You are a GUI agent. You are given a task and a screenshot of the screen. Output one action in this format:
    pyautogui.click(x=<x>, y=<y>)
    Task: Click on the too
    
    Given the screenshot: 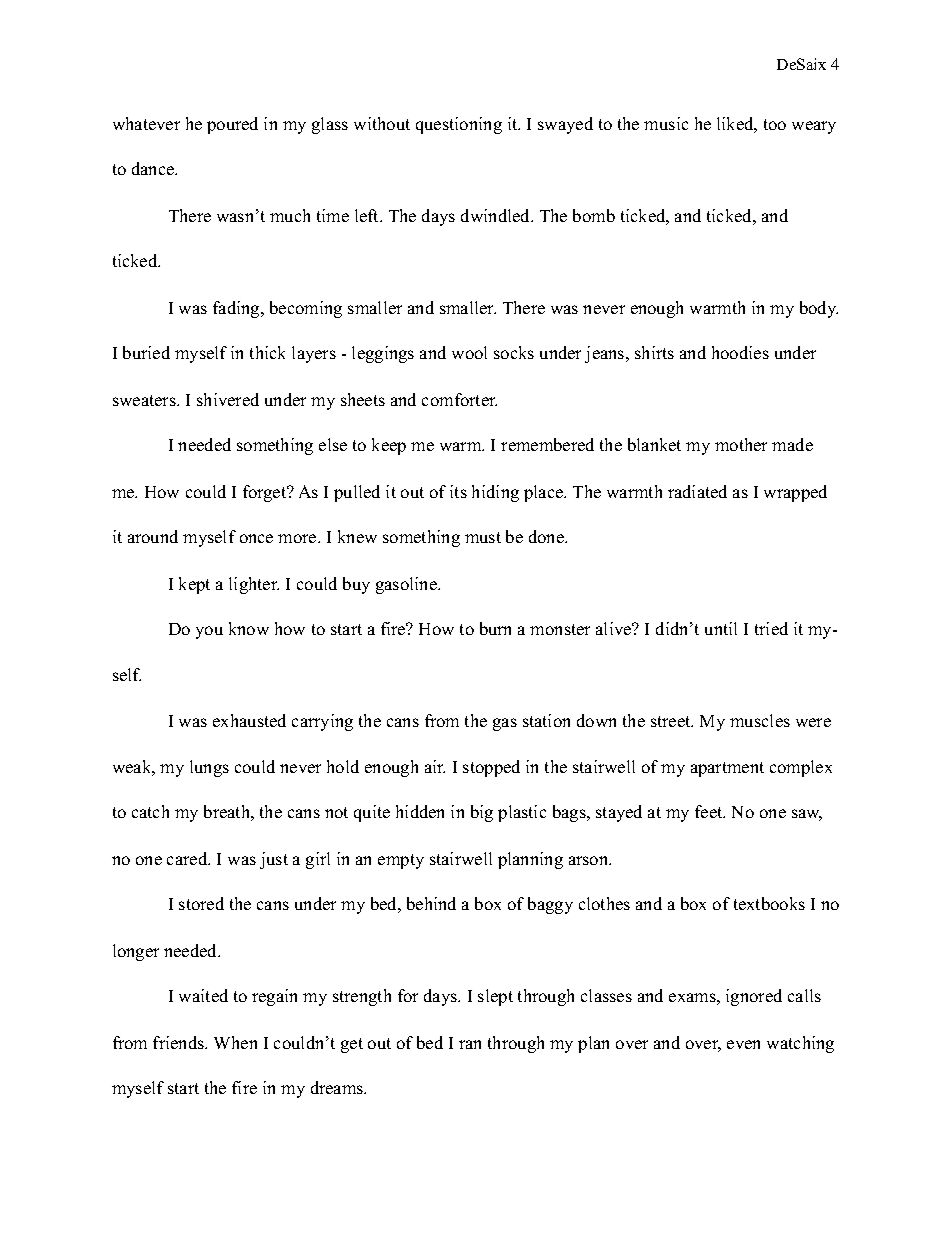 What is the action you would take?
    pyautogui.click(x=775, y=124)
